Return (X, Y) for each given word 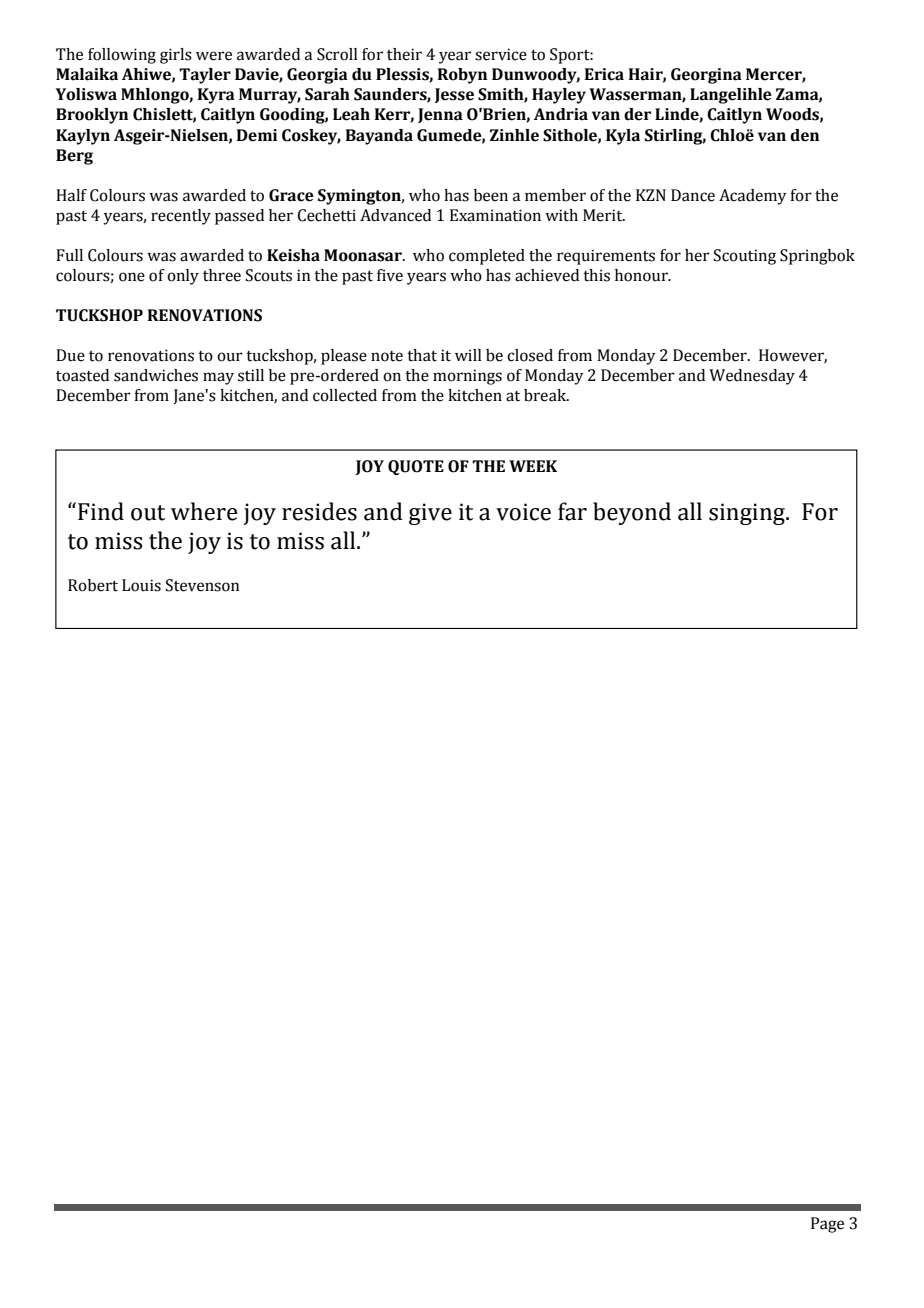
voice (523, 512)
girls (176, 56)
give (430, 514)
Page (827, 1225)
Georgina (706, 76)
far (572, 511)
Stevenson (202, 585)
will (468, 355)
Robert (93, 585)
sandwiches (156, 375)
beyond (632, 513)
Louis (141, 585)
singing (748, 514)
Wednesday (752, 377)
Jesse (454, 95)
